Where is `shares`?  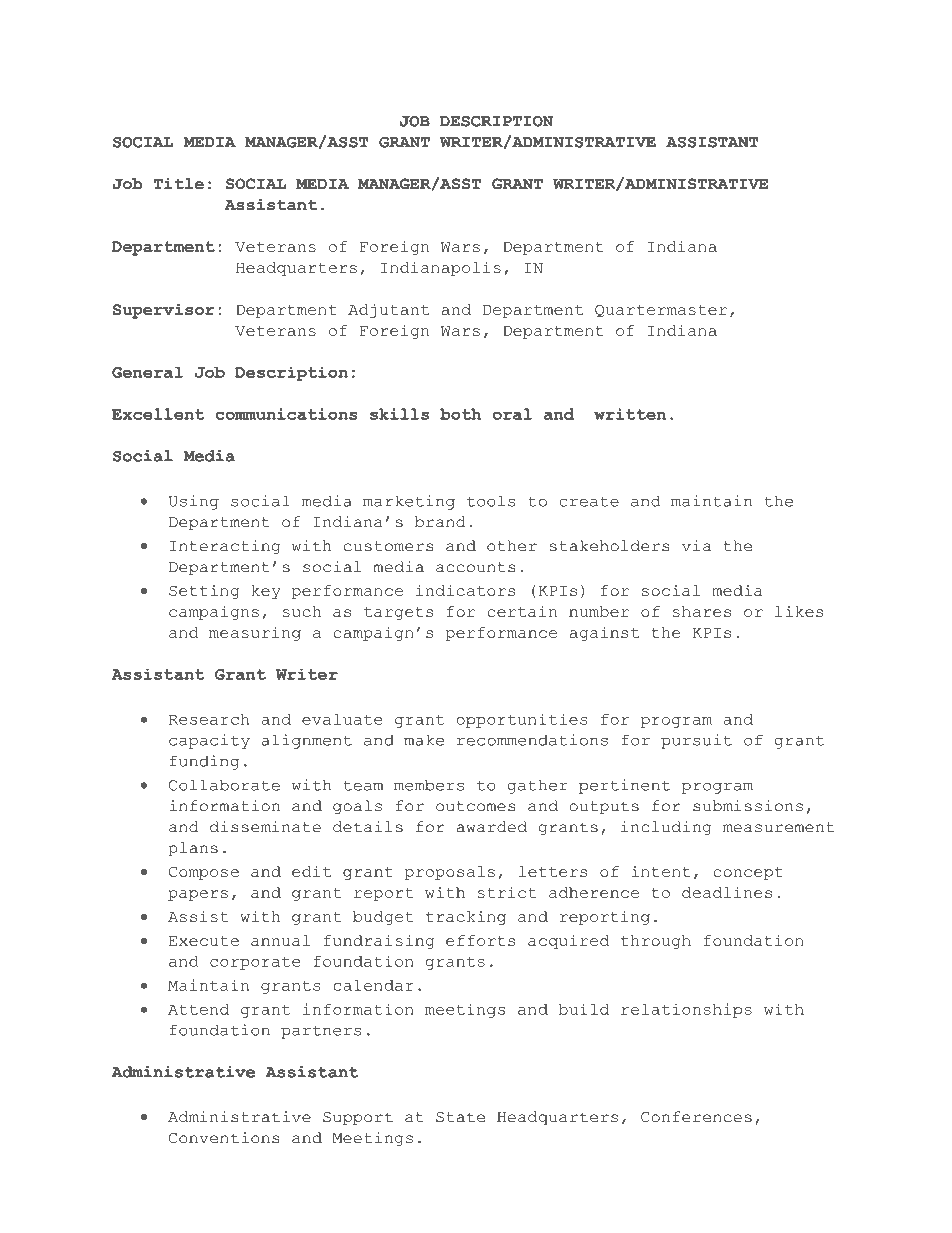
shares is located at coordinates (701, 611).
